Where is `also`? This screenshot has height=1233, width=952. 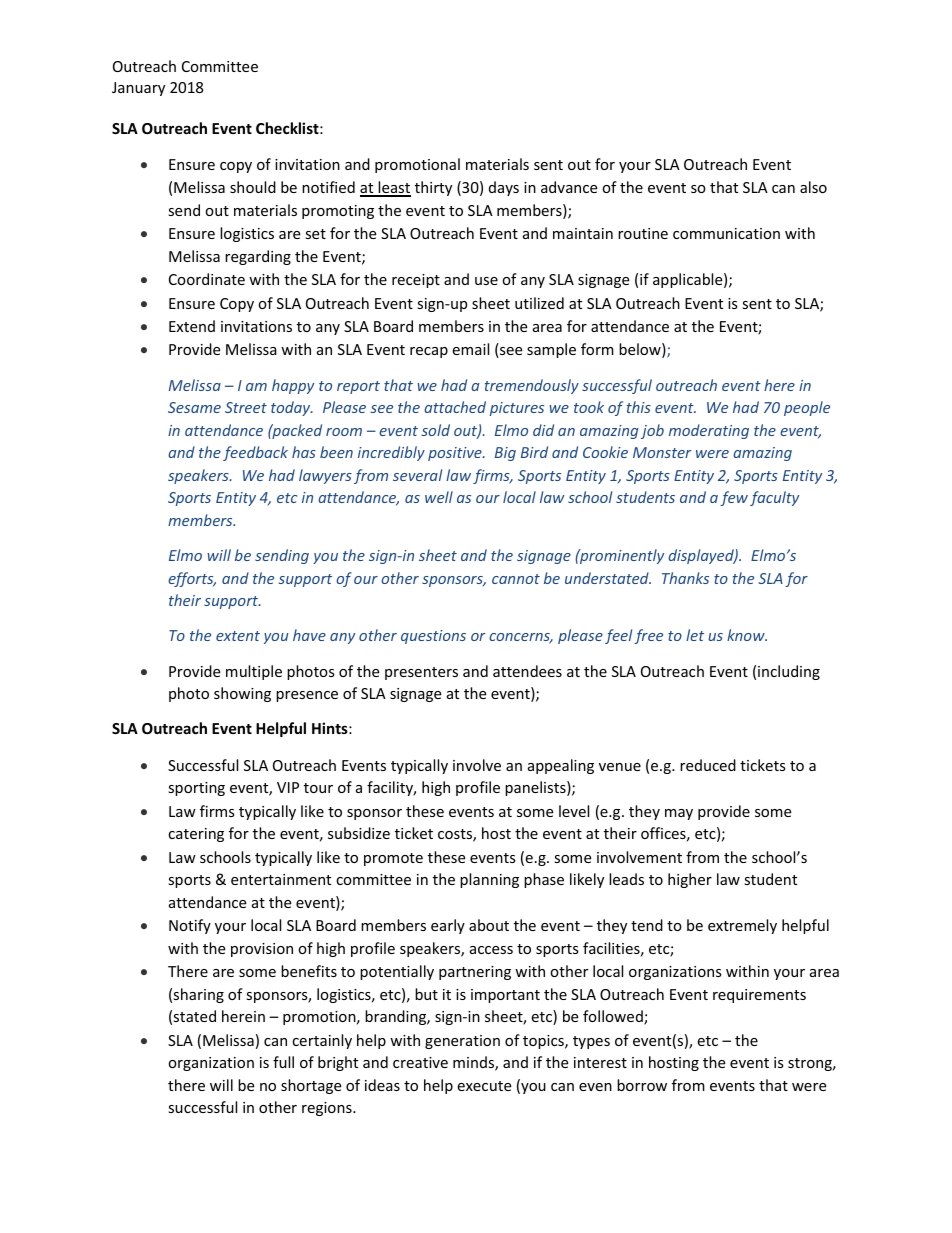
also is located at coordinates (813, 187).
